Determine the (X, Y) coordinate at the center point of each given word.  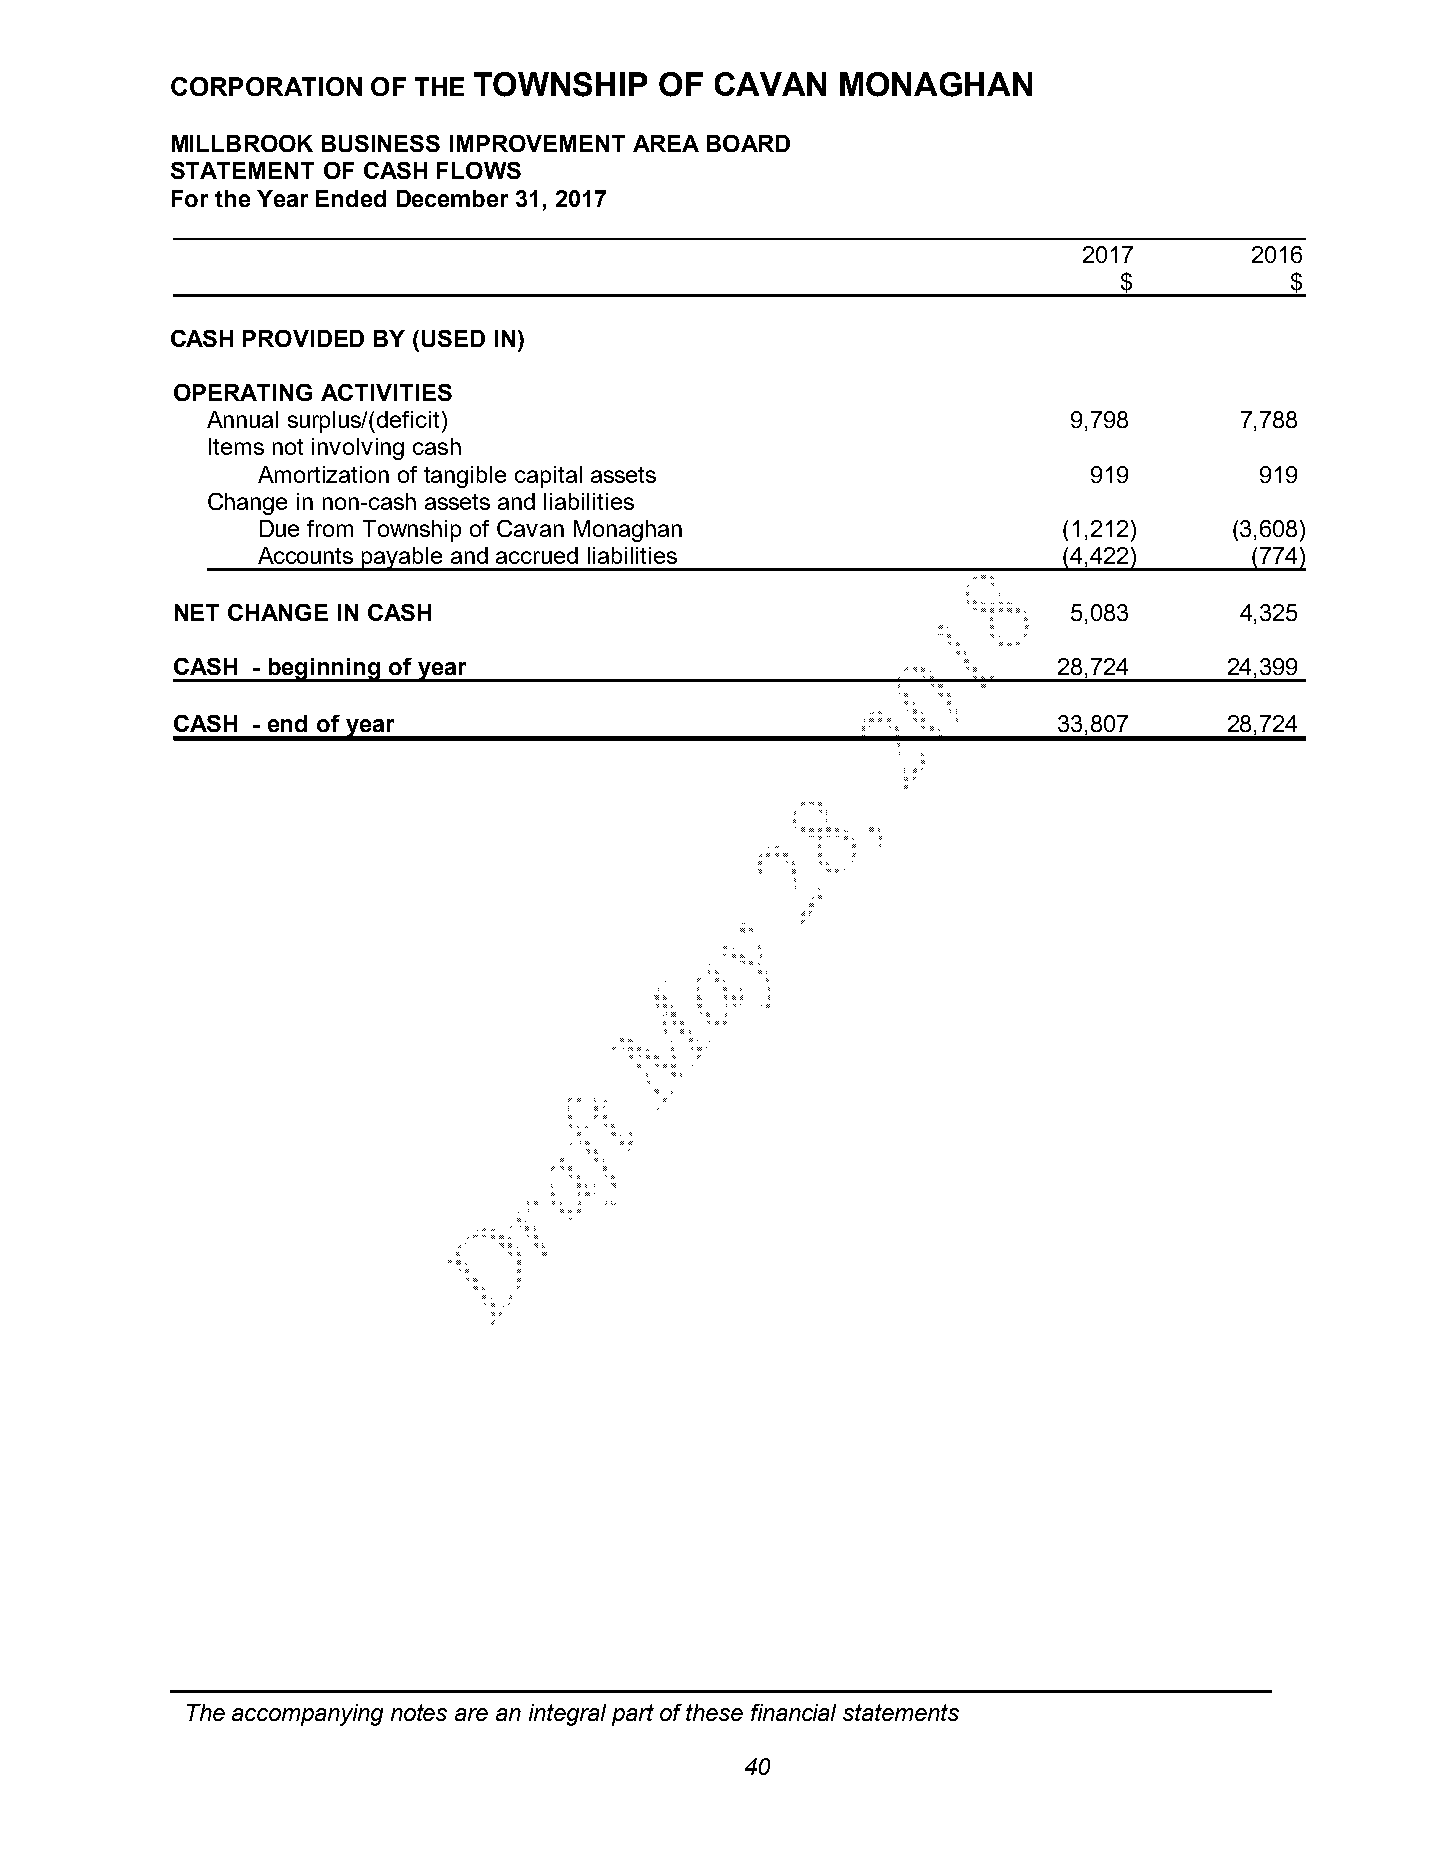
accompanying (307, 1715)
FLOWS (479, 170)
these (714, 1712)
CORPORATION (266, 86)
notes (419, 1712)
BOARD (748, 143)
